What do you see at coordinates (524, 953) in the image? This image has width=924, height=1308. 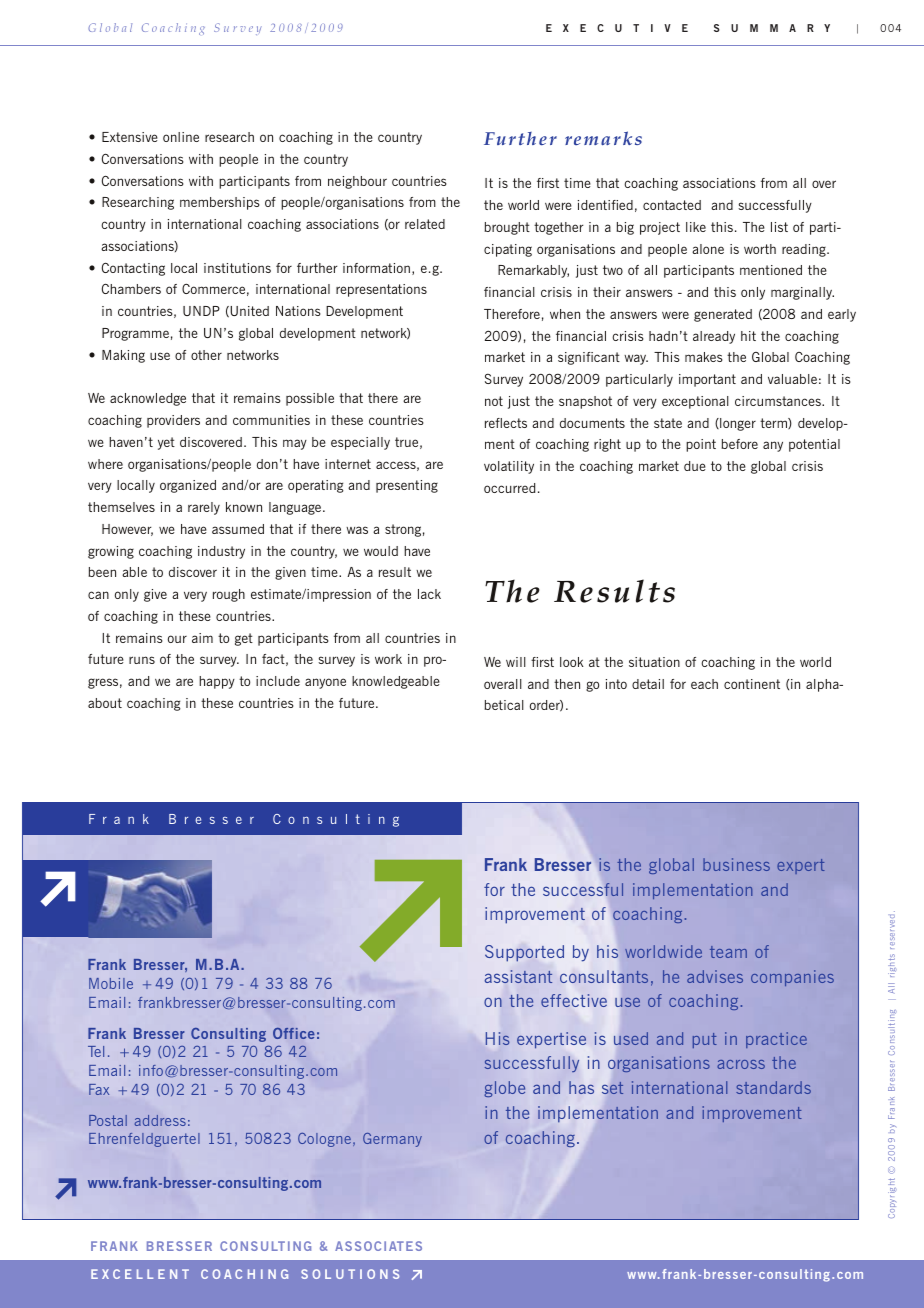 I see `Supported` at bounding box center [524, 953].
